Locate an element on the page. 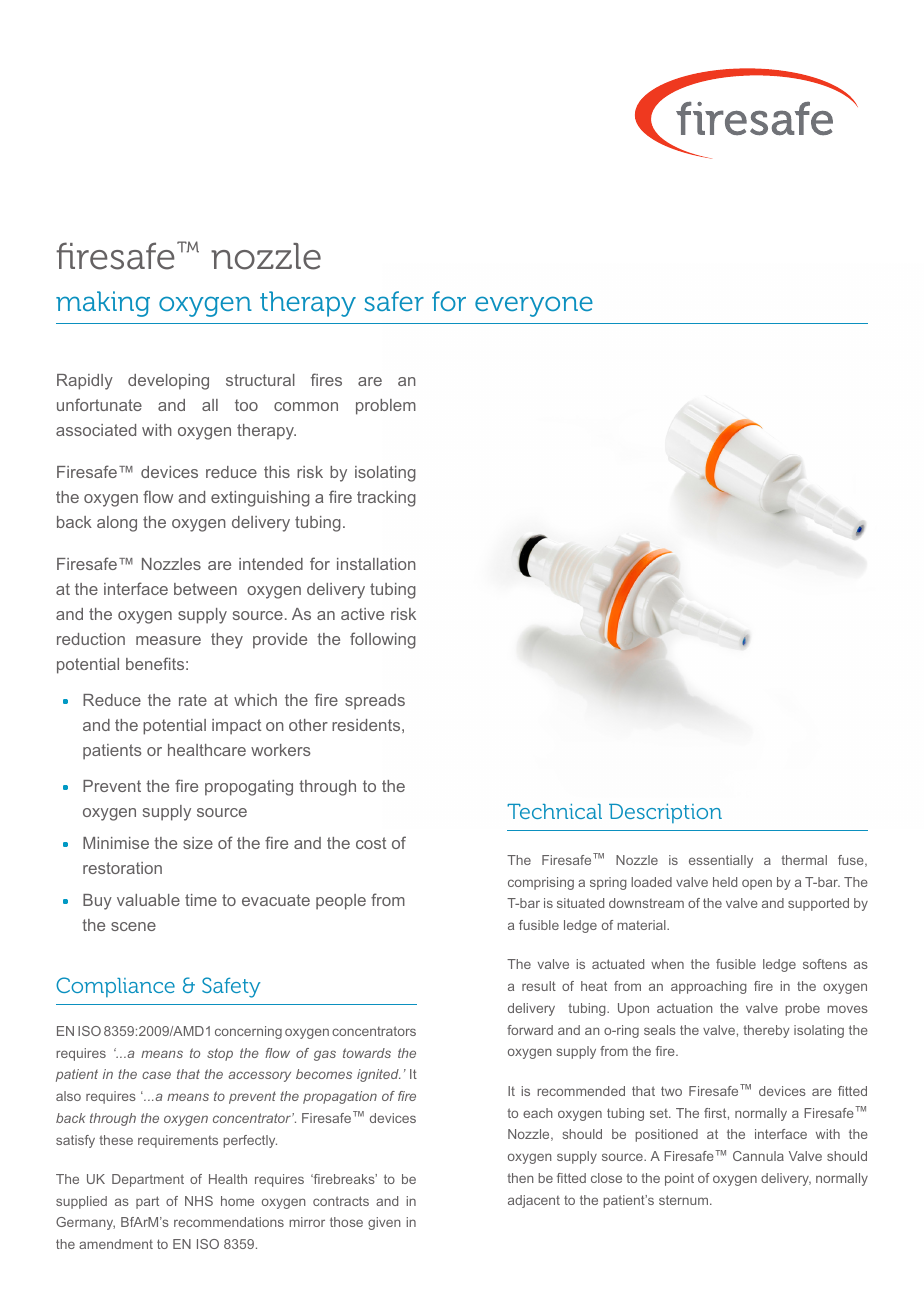 Image resolution: width=924 pixels, height=1308 pixels. rate is located at coordinates (193, 700).
